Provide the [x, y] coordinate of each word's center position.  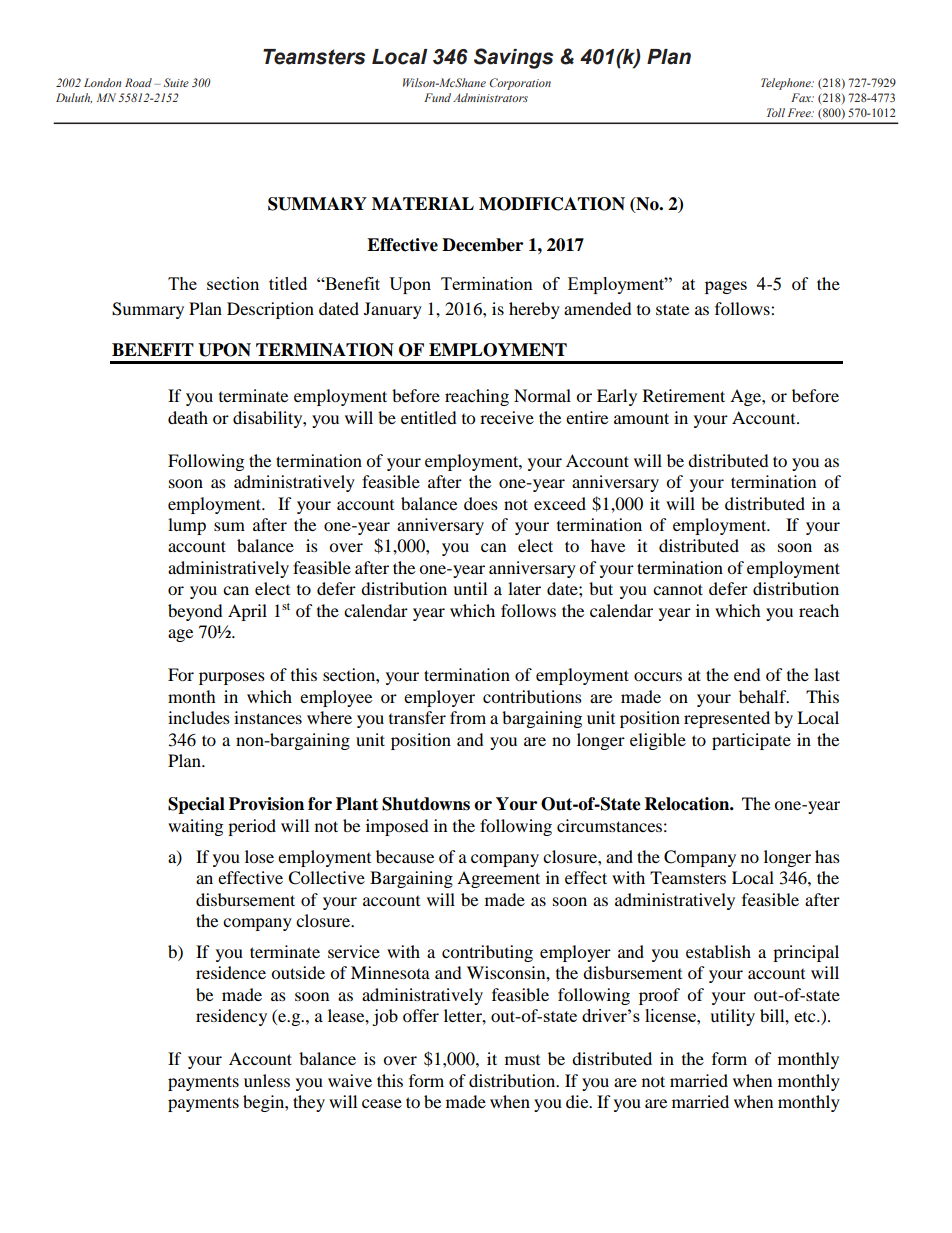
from [468, 717]
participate [751, 741]
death [188, 417]
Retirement [684, 395]
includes [199, 717]
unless [267, 1080]
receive [507, 417]
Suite [176, 82]
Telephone [787, 84]
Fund [437, 97]
